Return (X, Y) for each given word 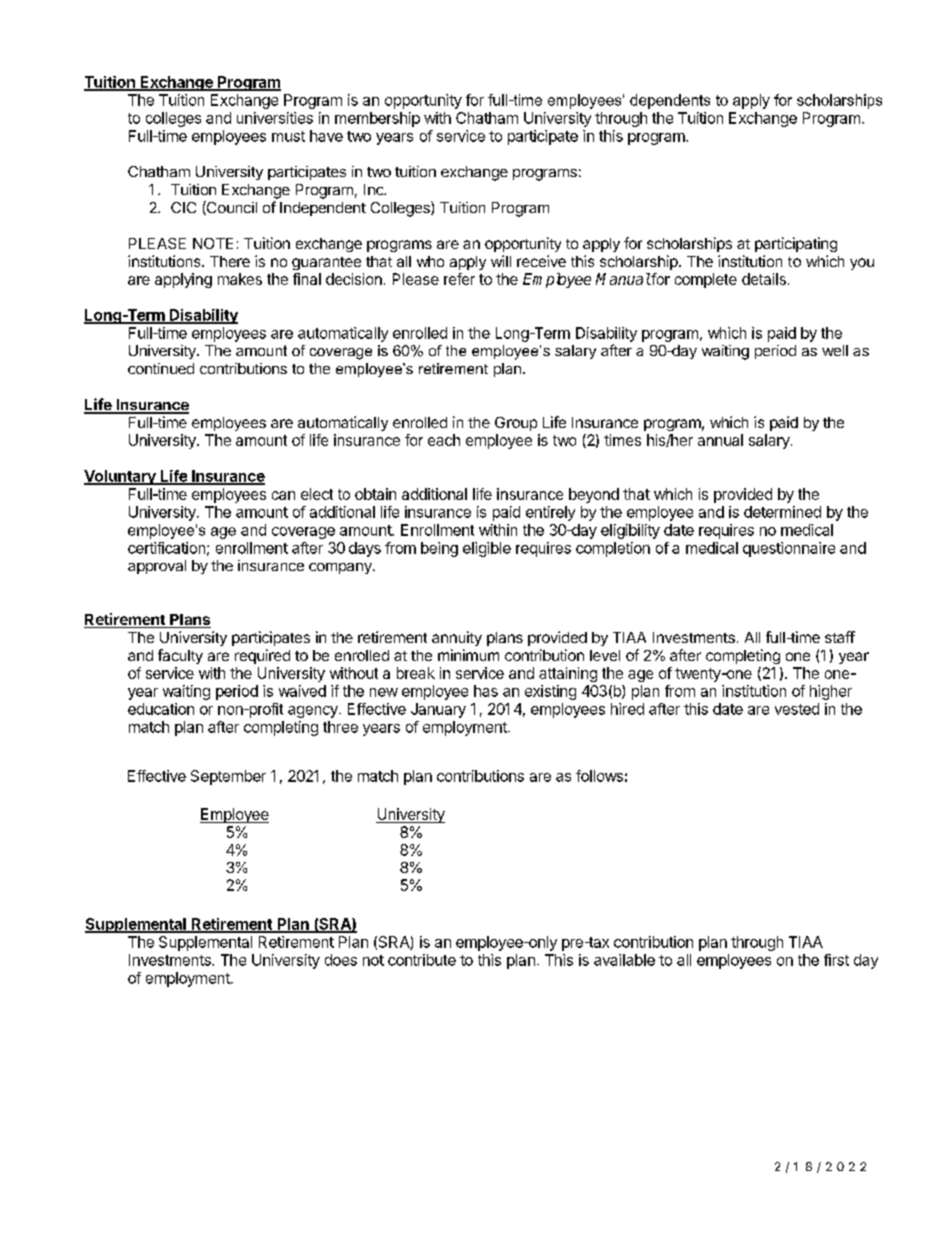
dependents (670, 101)
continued (161, 368)
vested (797, 709)
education (161, 709)
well (835, 350)
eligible (487, 549)
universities (275, 118)
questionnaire (789, 549)
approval (157, 567)
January (438, 710)
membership (377, 119)
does (341, 960)
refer (459, 279)
